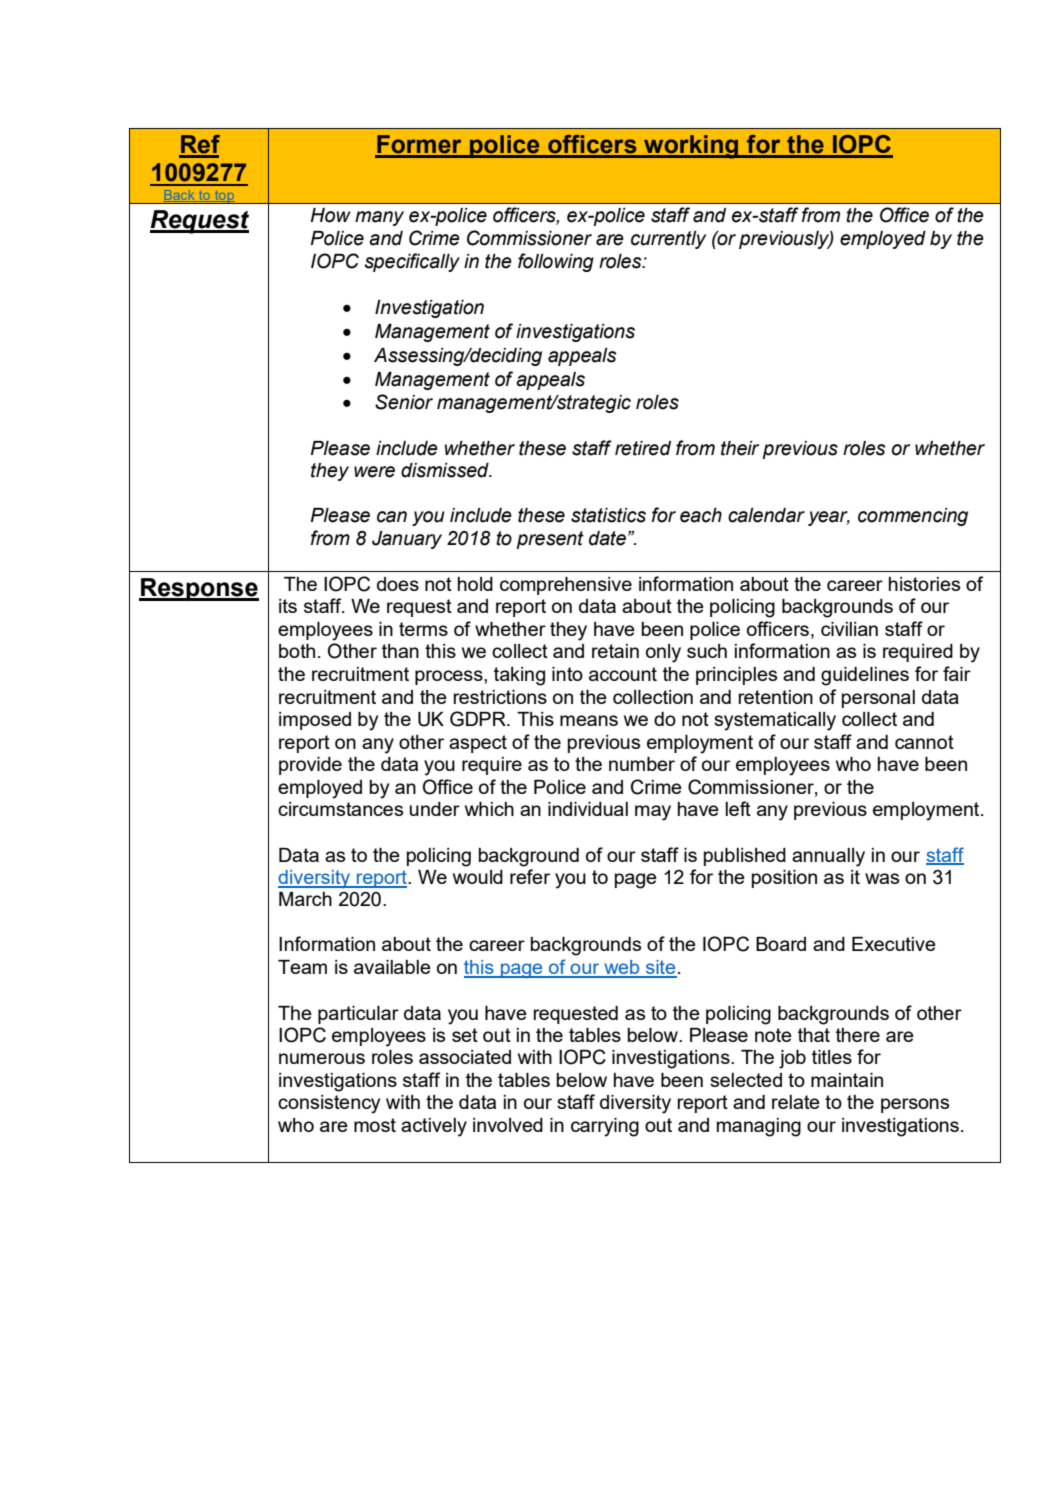 This image has width=1061, height=1501. I want to click on civilian, so click(849, 629).
